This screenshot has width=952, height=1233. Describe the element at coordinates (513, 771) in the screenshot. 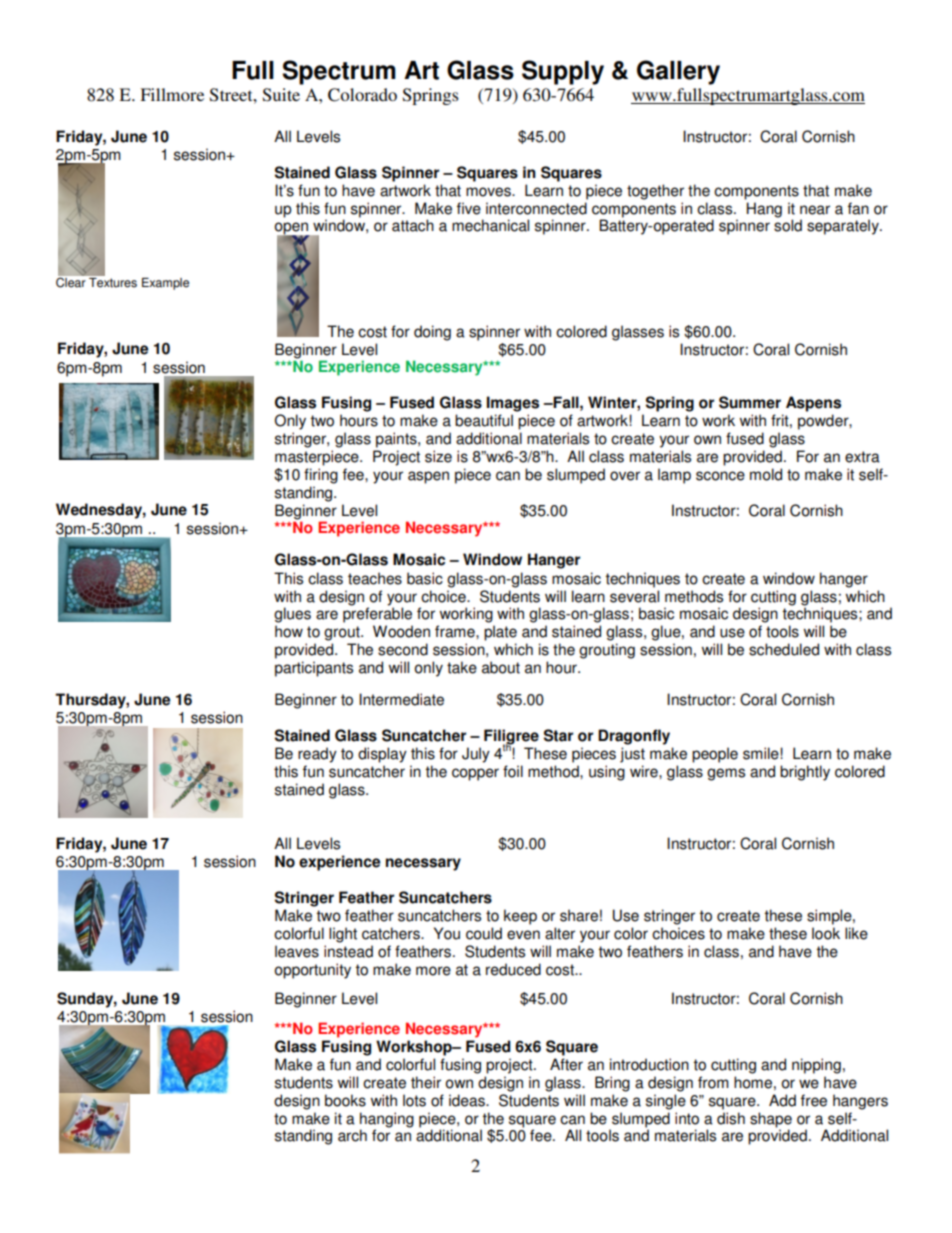

I see `foil` at that location.
